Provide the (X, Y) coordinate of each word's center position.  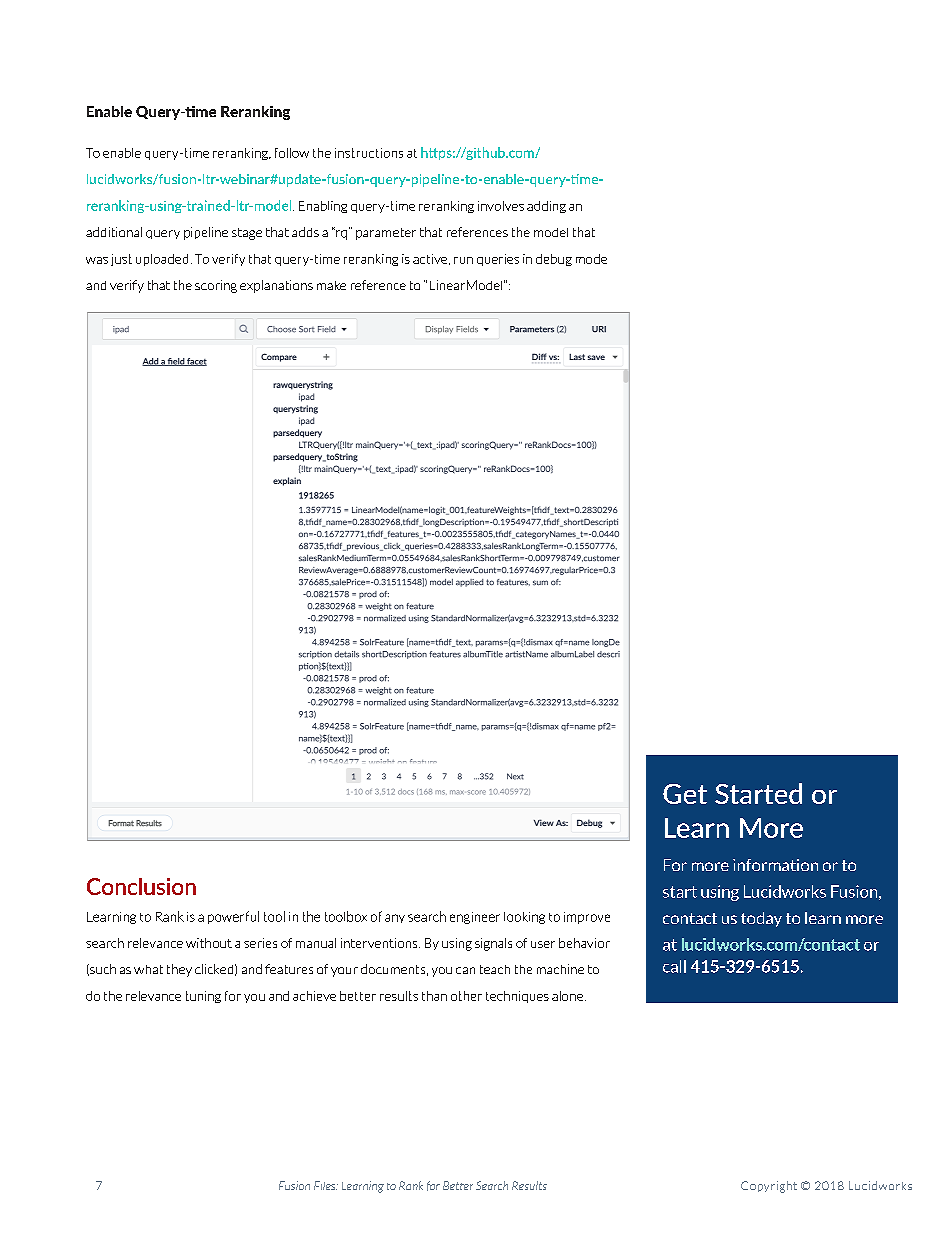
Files (326, 1185)
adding (546, 207)
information (775, 865)
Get (685, 794)
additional (114, 232)
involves (501, 206)
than (434, 996)
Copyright (769, 1187)
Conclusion (141, 886)
